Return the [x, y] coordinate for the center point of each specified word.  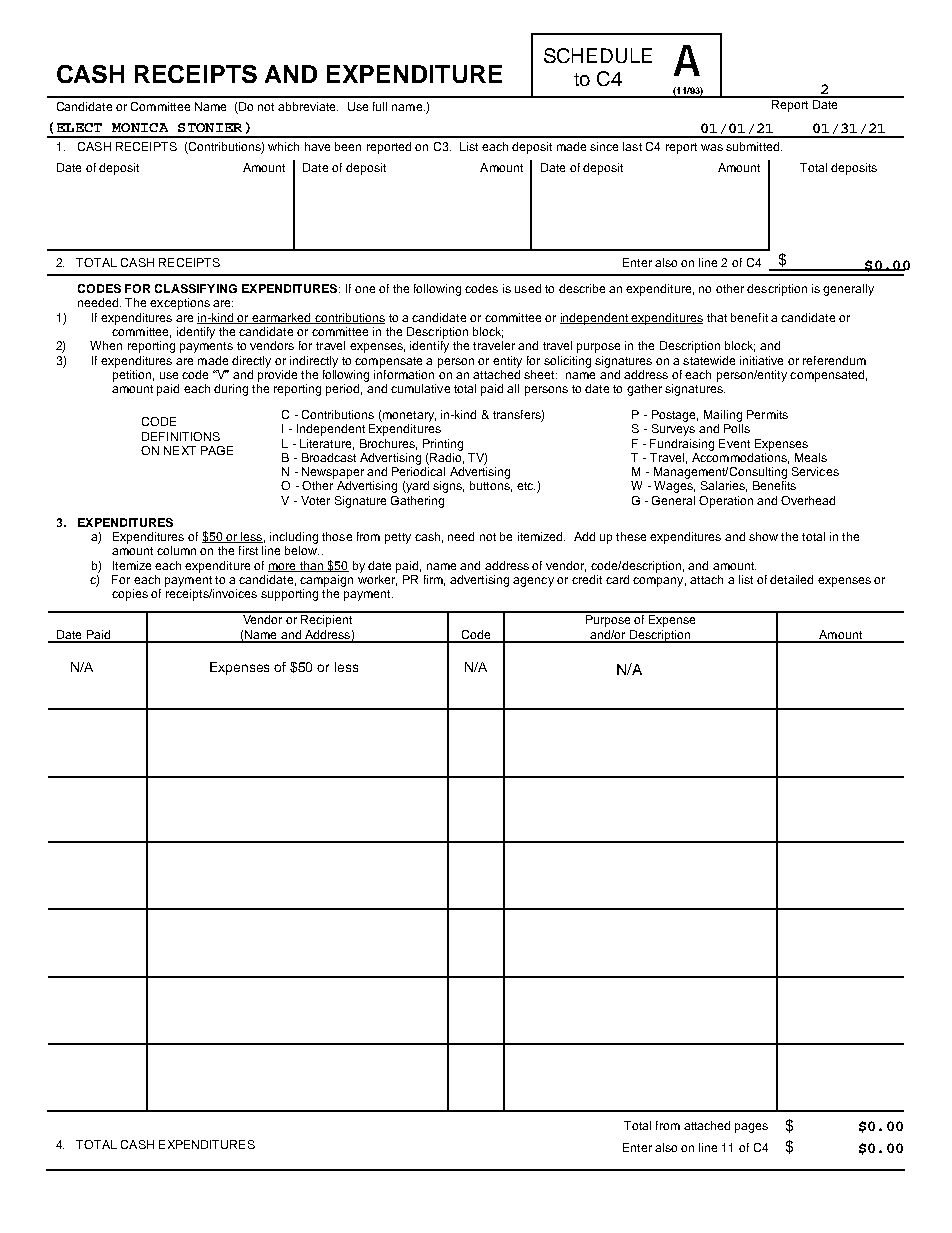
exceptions [180, 304]
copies [130, 595]
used [528, 288]
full [380, 106]
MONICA [140, 127]
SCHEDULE [598, 55]
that [717, 317]
